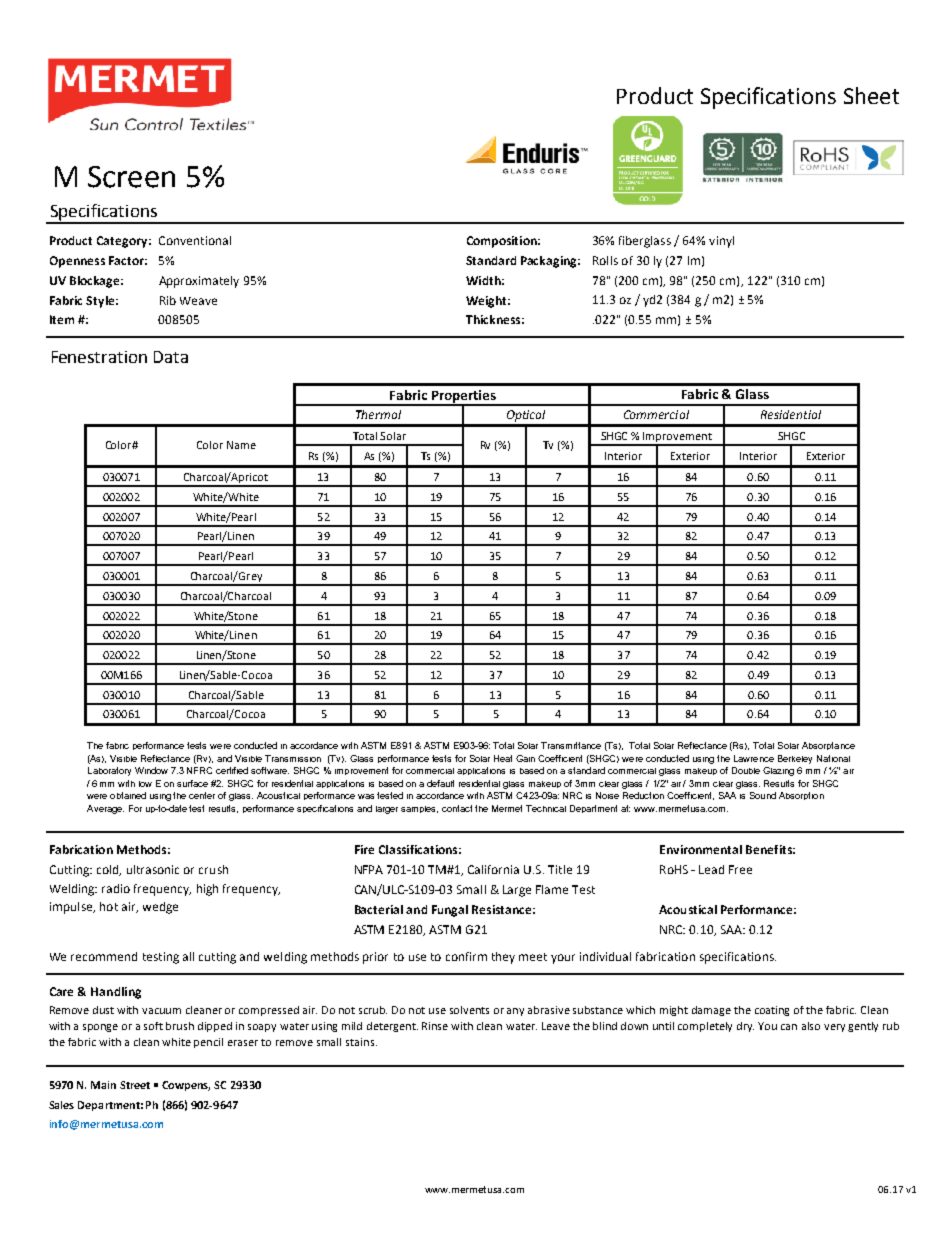  What do you see at coordinates (131, 177) in the document?
I see `Screen` at bounding box center [131, 177].
